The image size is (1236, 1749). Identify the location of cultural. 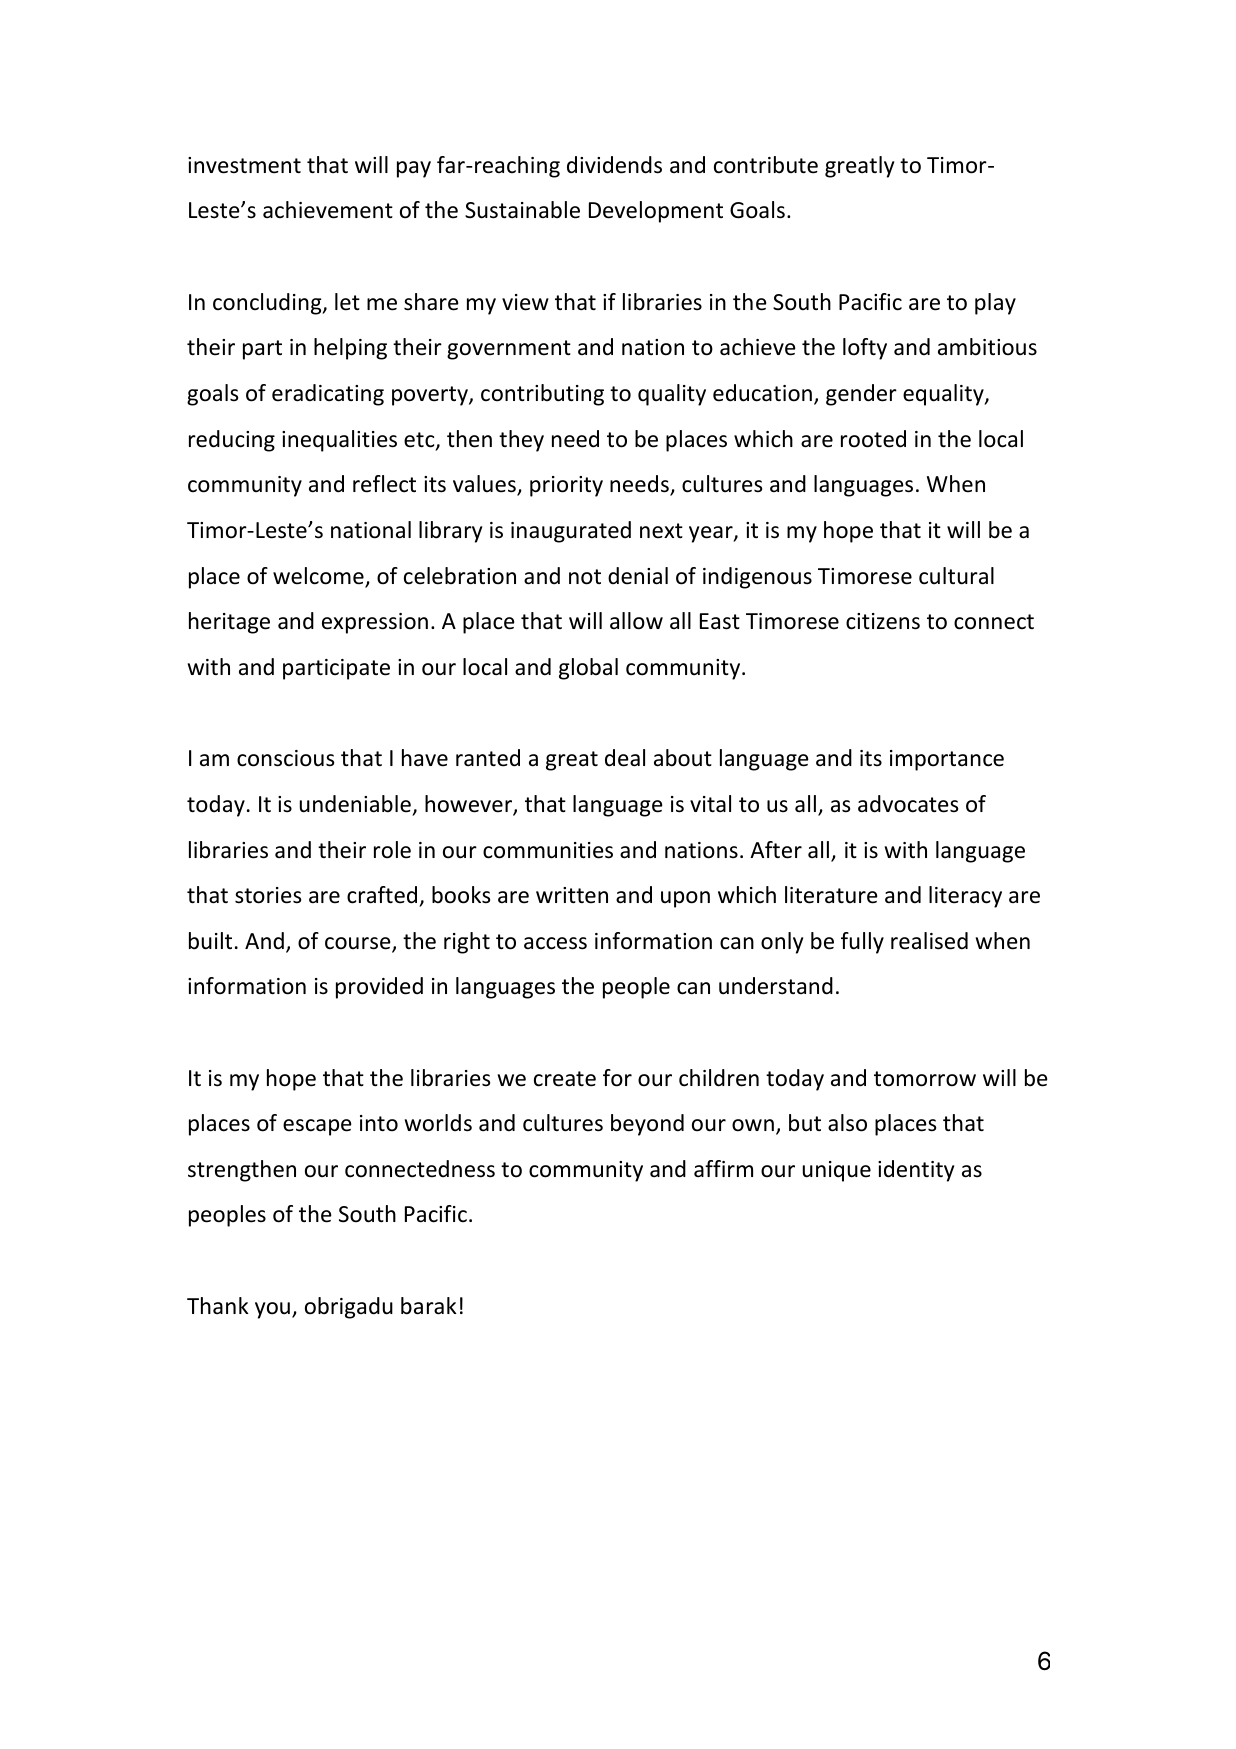
(956, 576).
